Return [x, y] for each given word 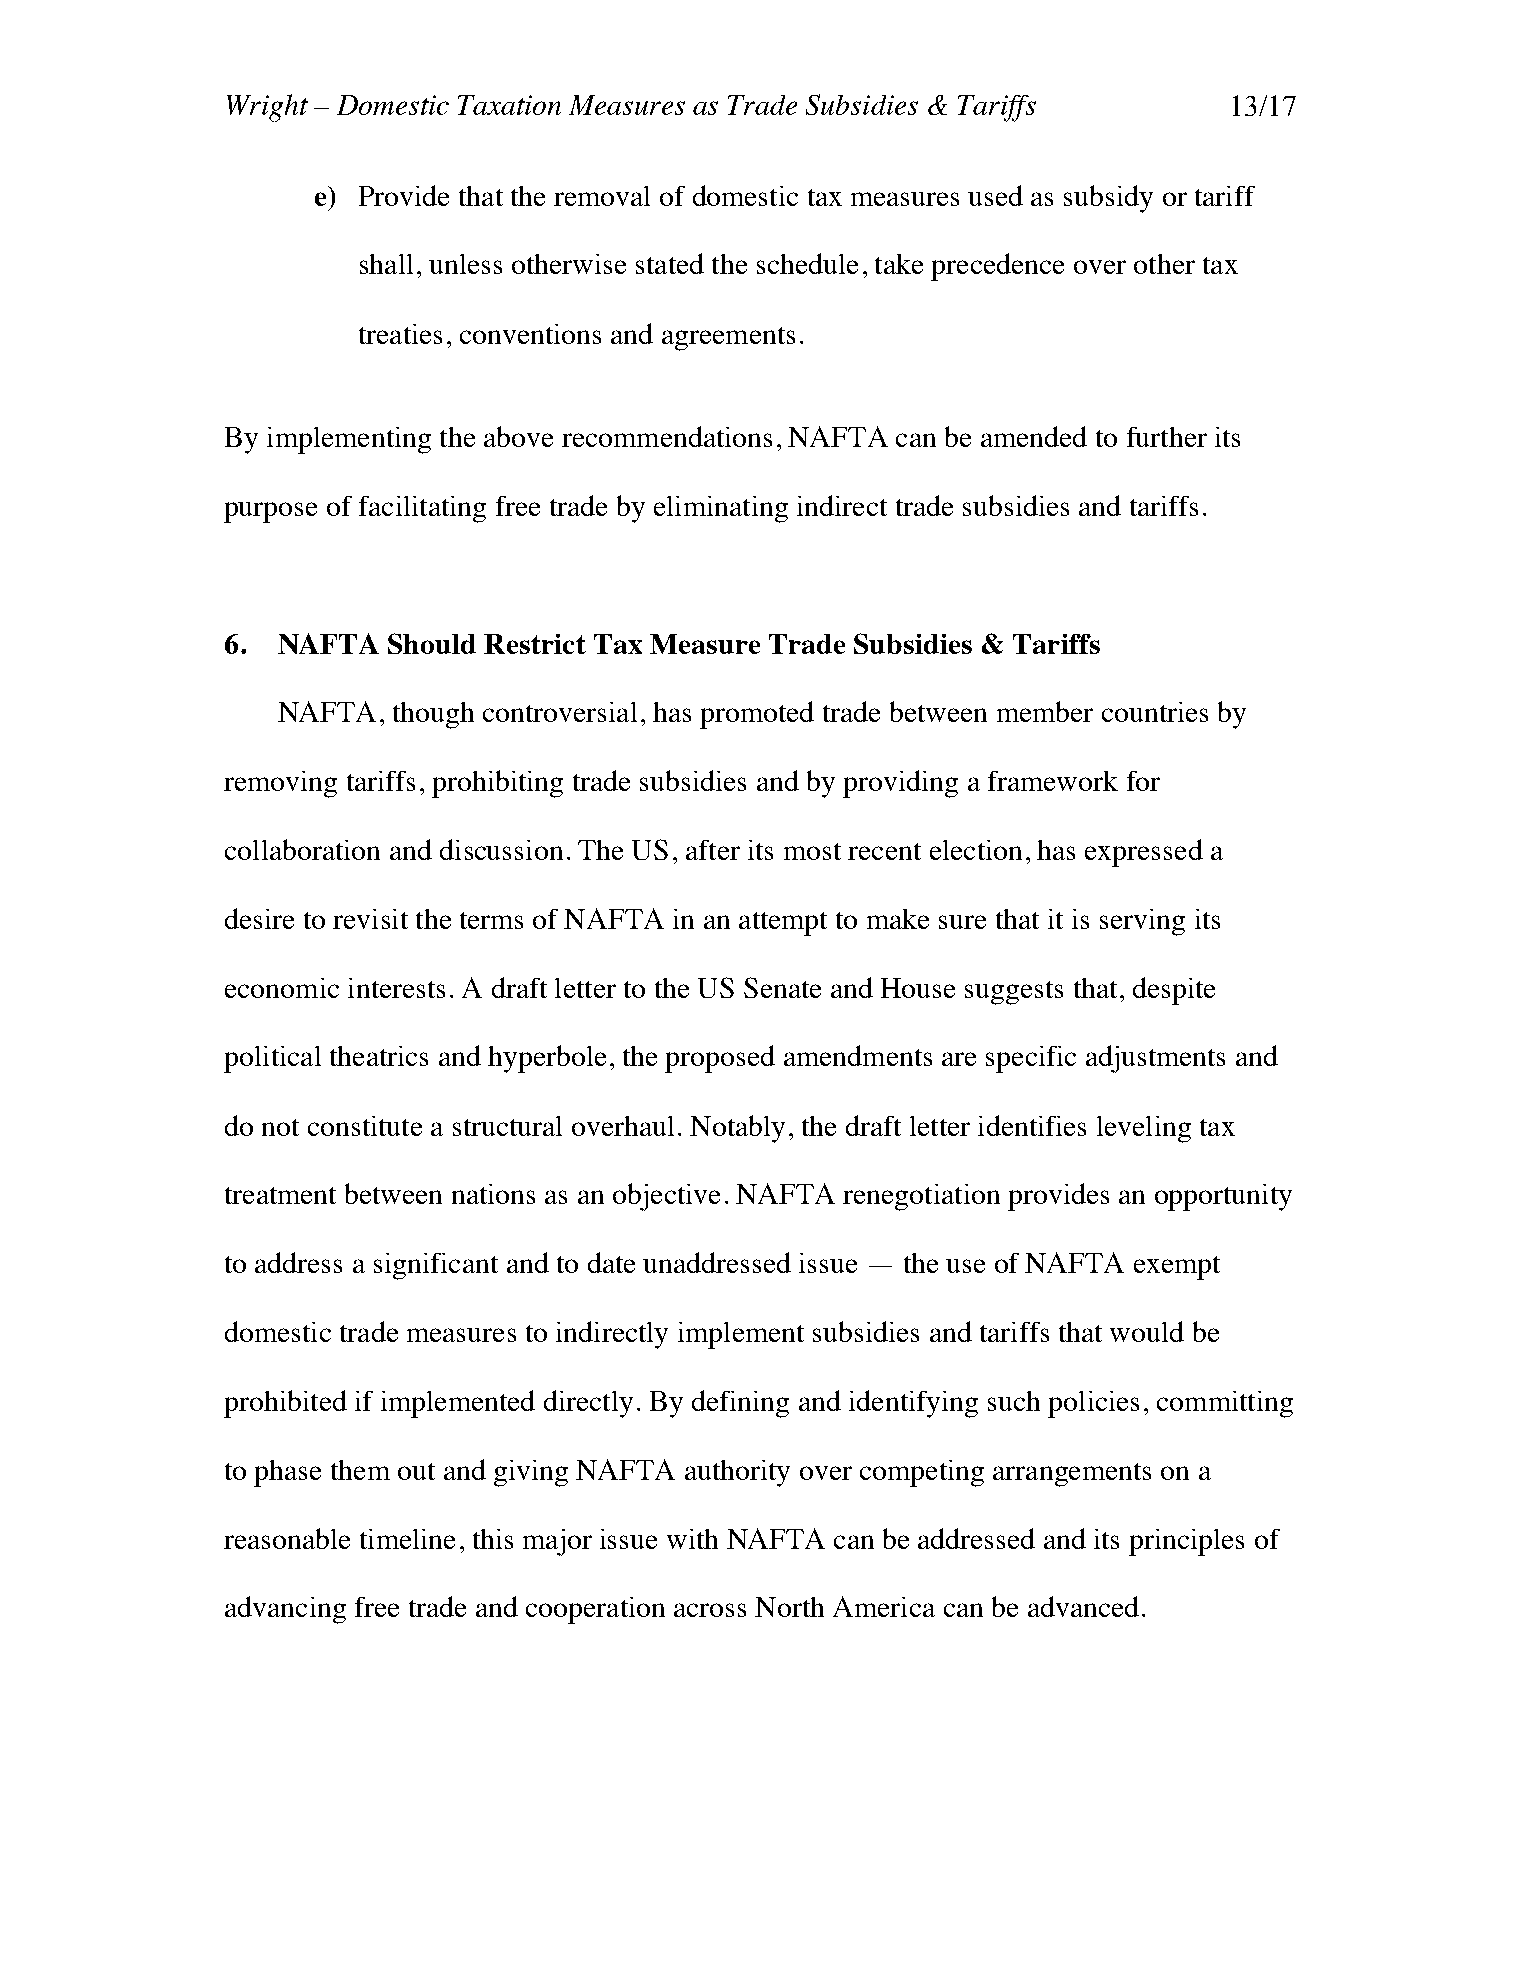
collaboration [302, 849]
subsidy [1108, 199]
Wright [267, 108]
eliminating [721, 509]
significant [436, 1266]
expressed [1144, 853]
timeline [407, 1539]
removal [602, 196]
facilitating [422, 509]
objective [666, 1197]
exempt [1177, 1268]
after [713, 850]
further [1167, 437]
